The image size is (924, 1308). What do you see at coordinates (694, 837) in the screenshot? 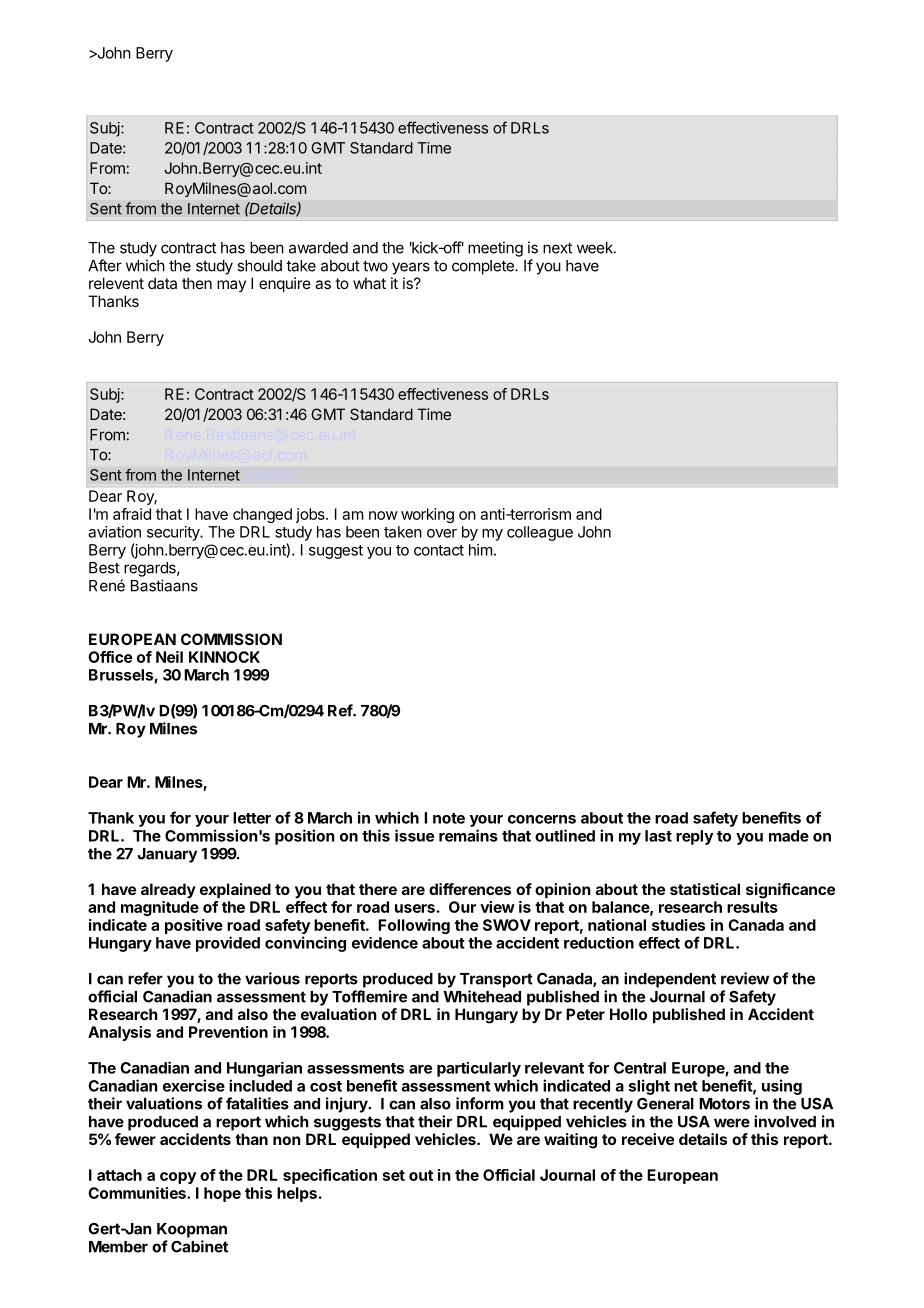
I see `reply` at bounding box center [694, 837].
